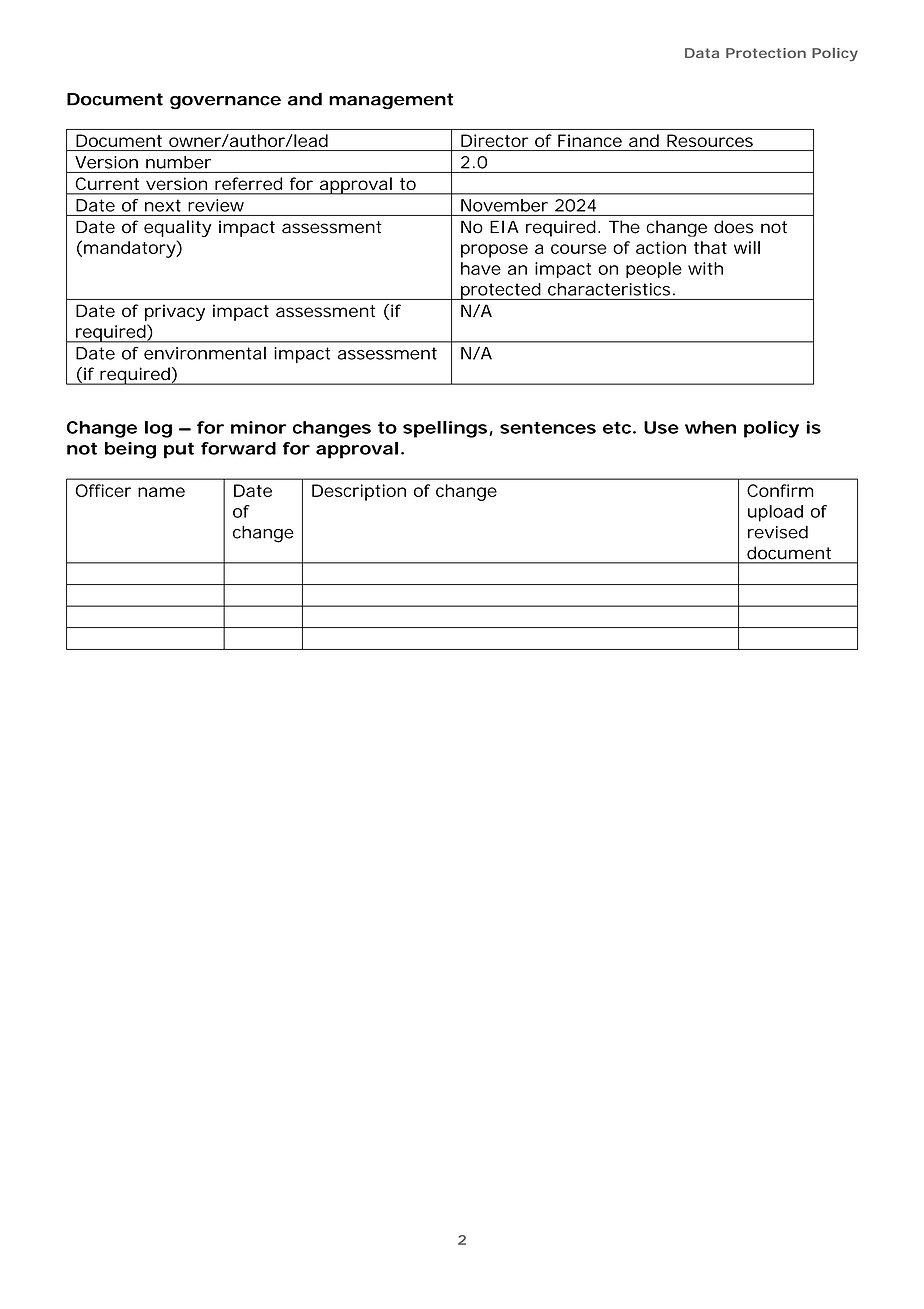 This screenshot has height=1309, width=924. I want to click on Description, so click(359, 492).
